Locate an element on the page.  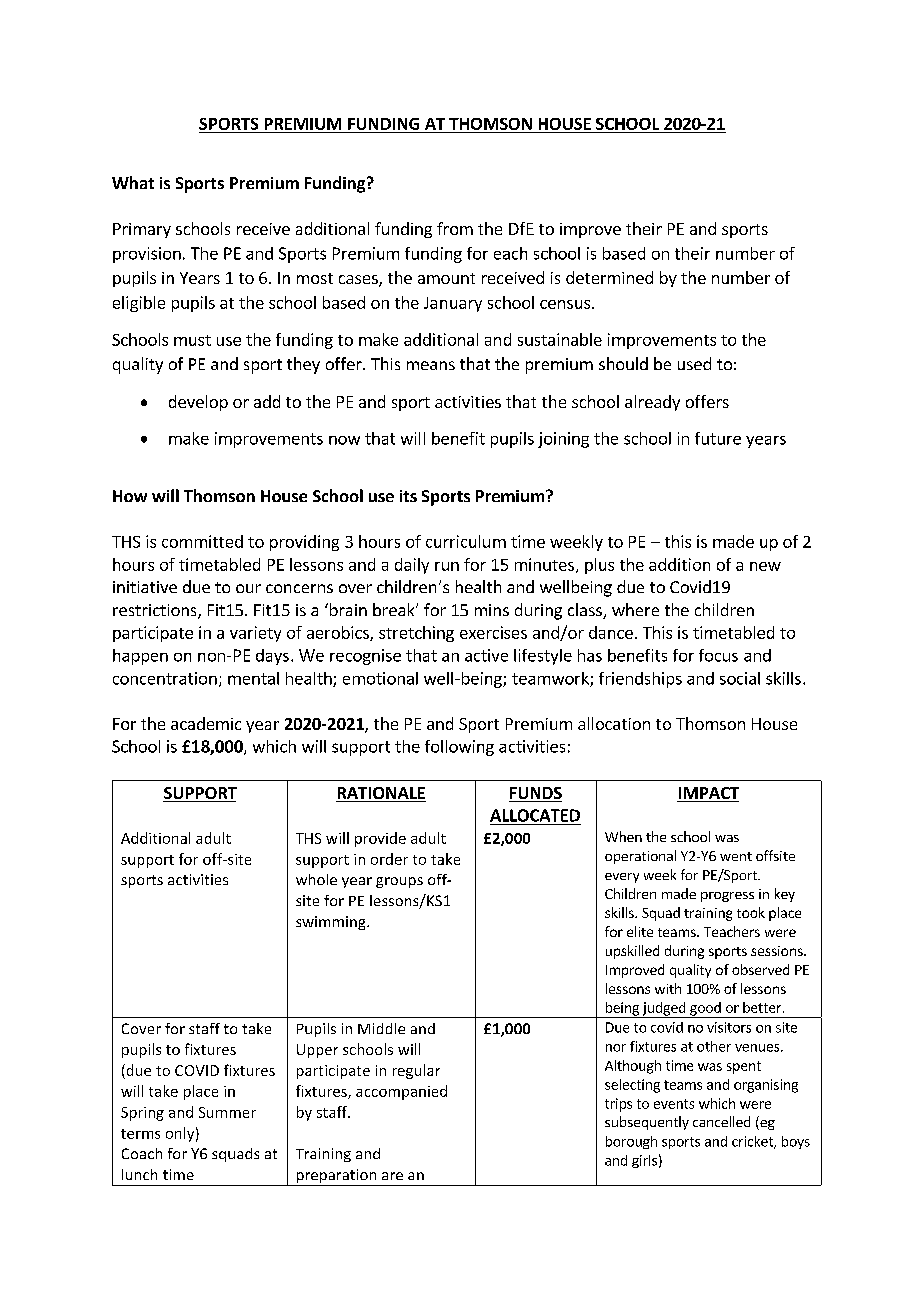
active is located at coordinates (486, 655).
